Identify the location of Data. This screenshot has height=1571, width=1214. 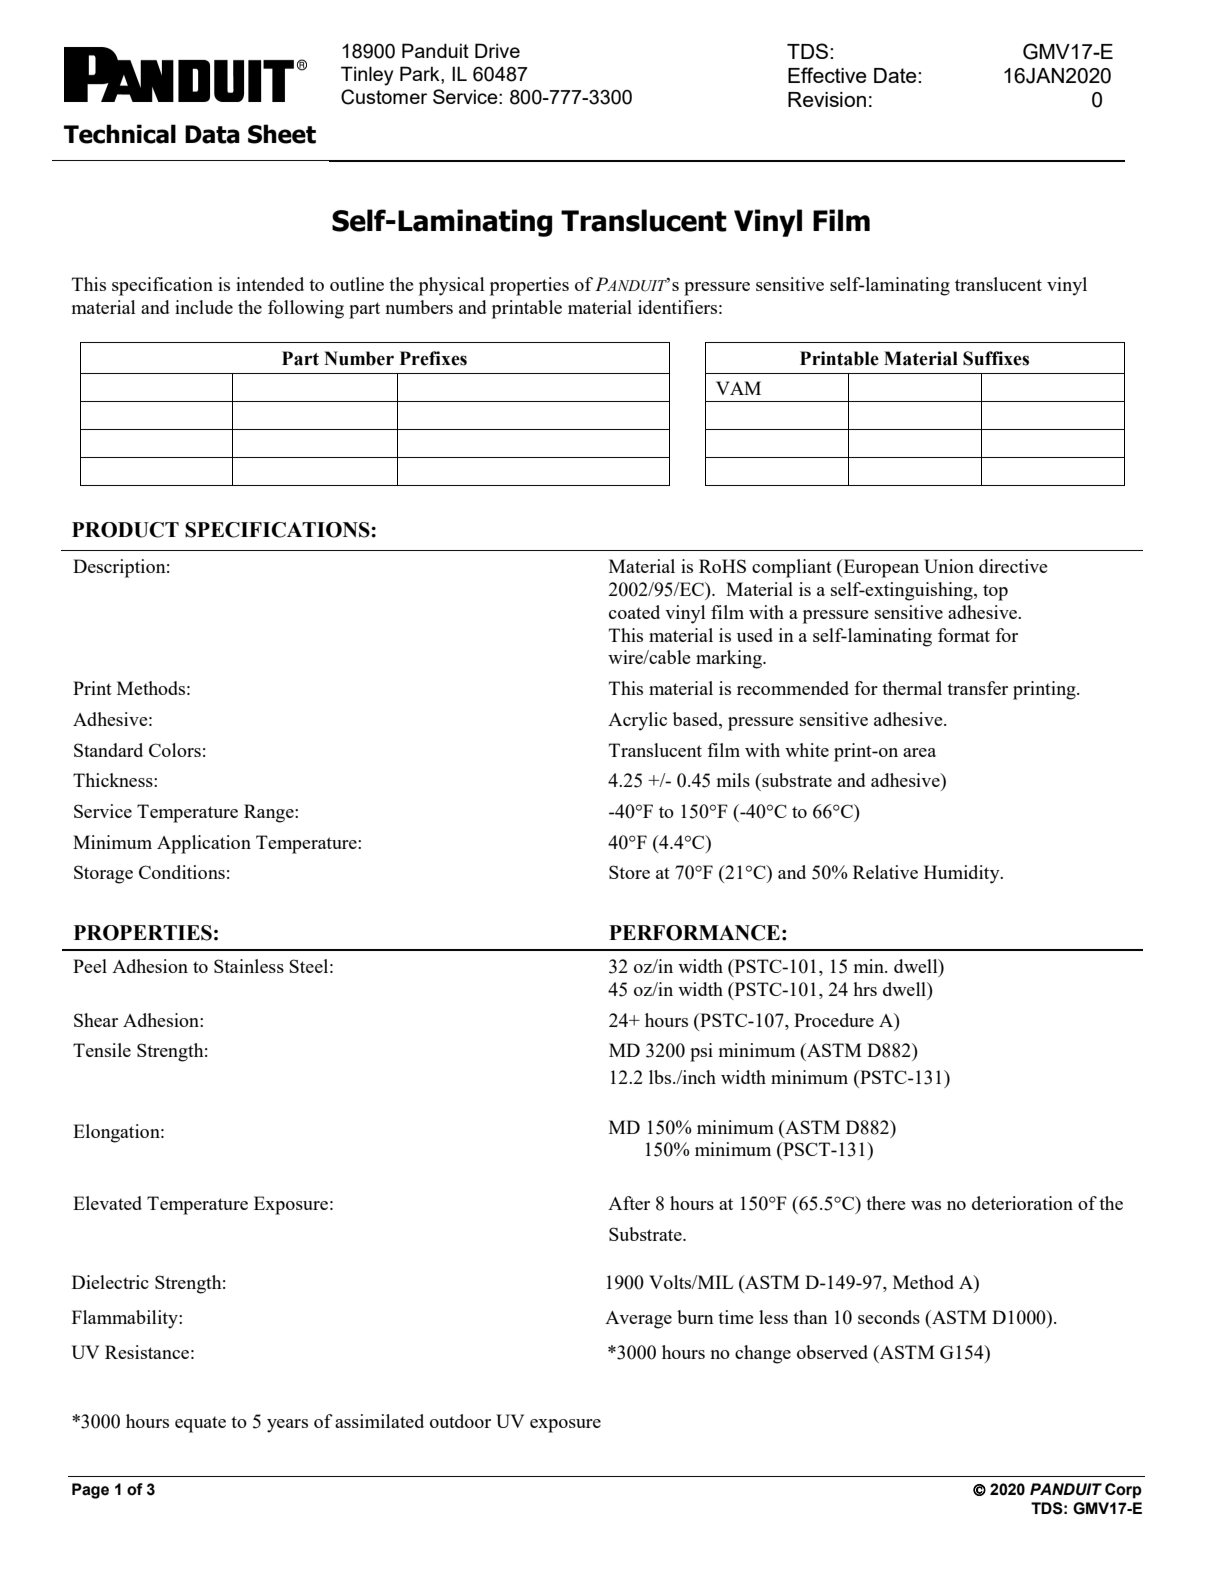
(212, 134).
